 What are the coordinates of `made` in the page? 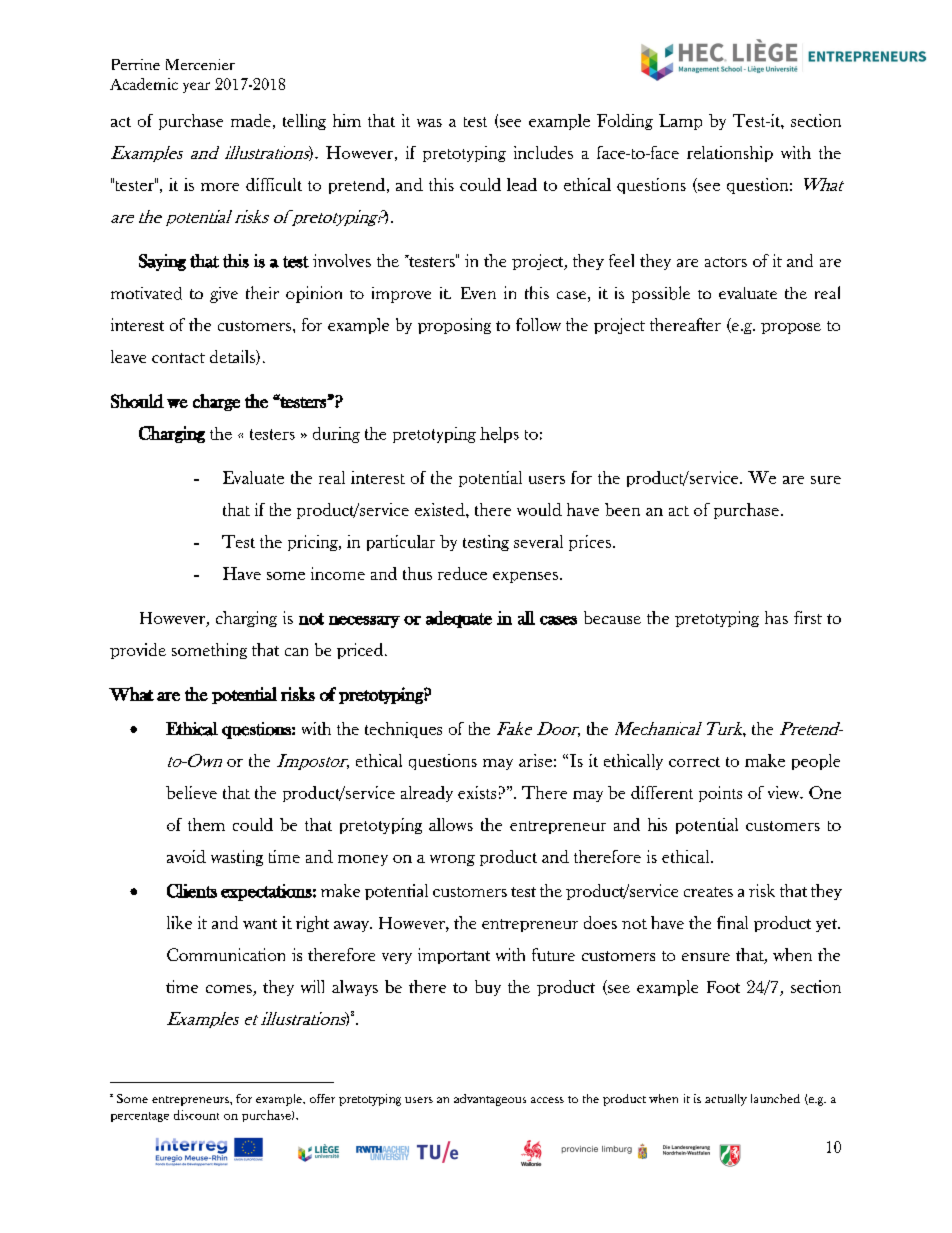 It's located at (251, 120).
